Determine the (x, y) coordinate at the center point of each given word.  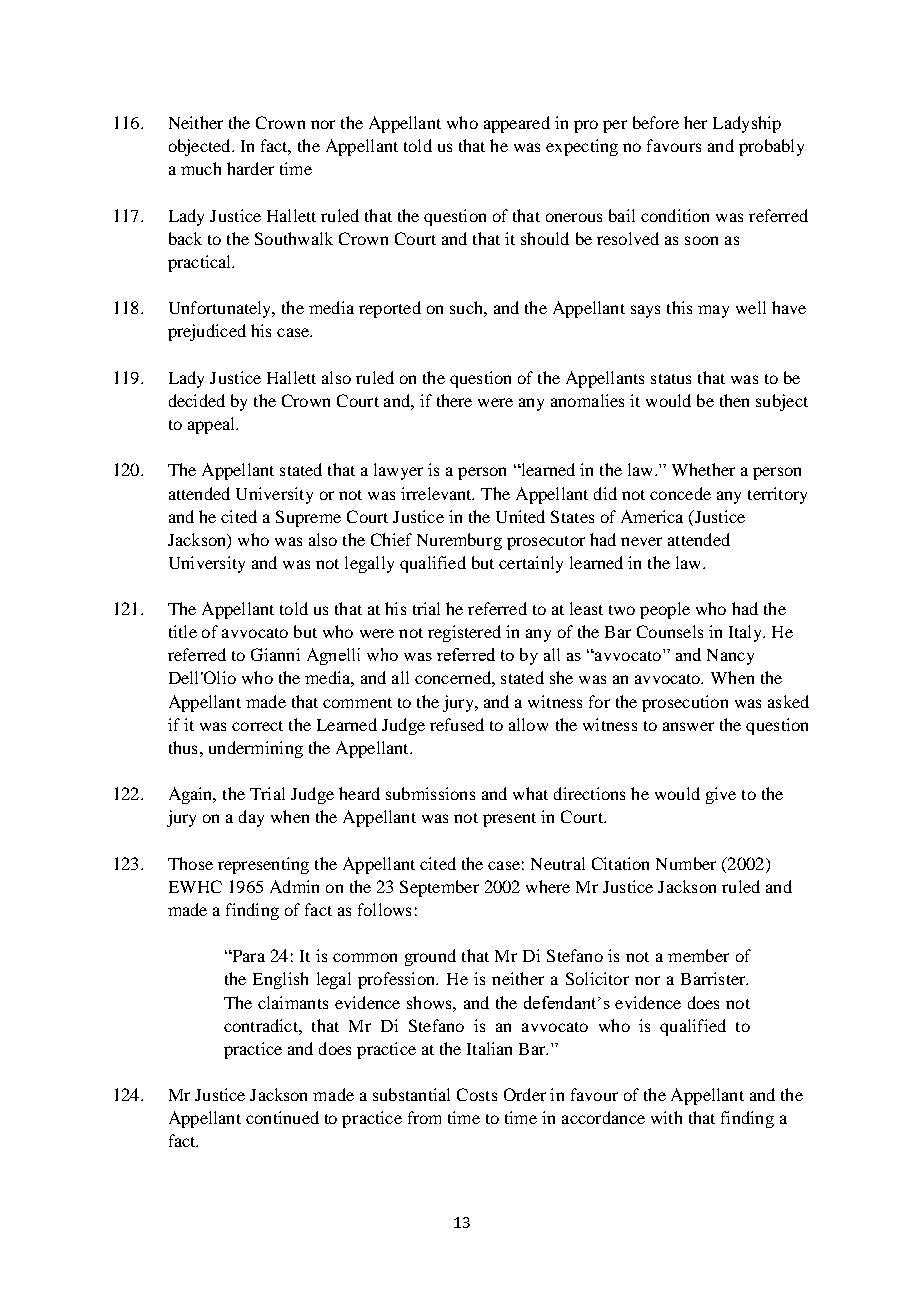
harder (250, 168)
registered (464, 633)
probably (771, 147)
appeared (517, 124)
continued (282, 1117)
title (183, 631)
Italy (746, 633)
